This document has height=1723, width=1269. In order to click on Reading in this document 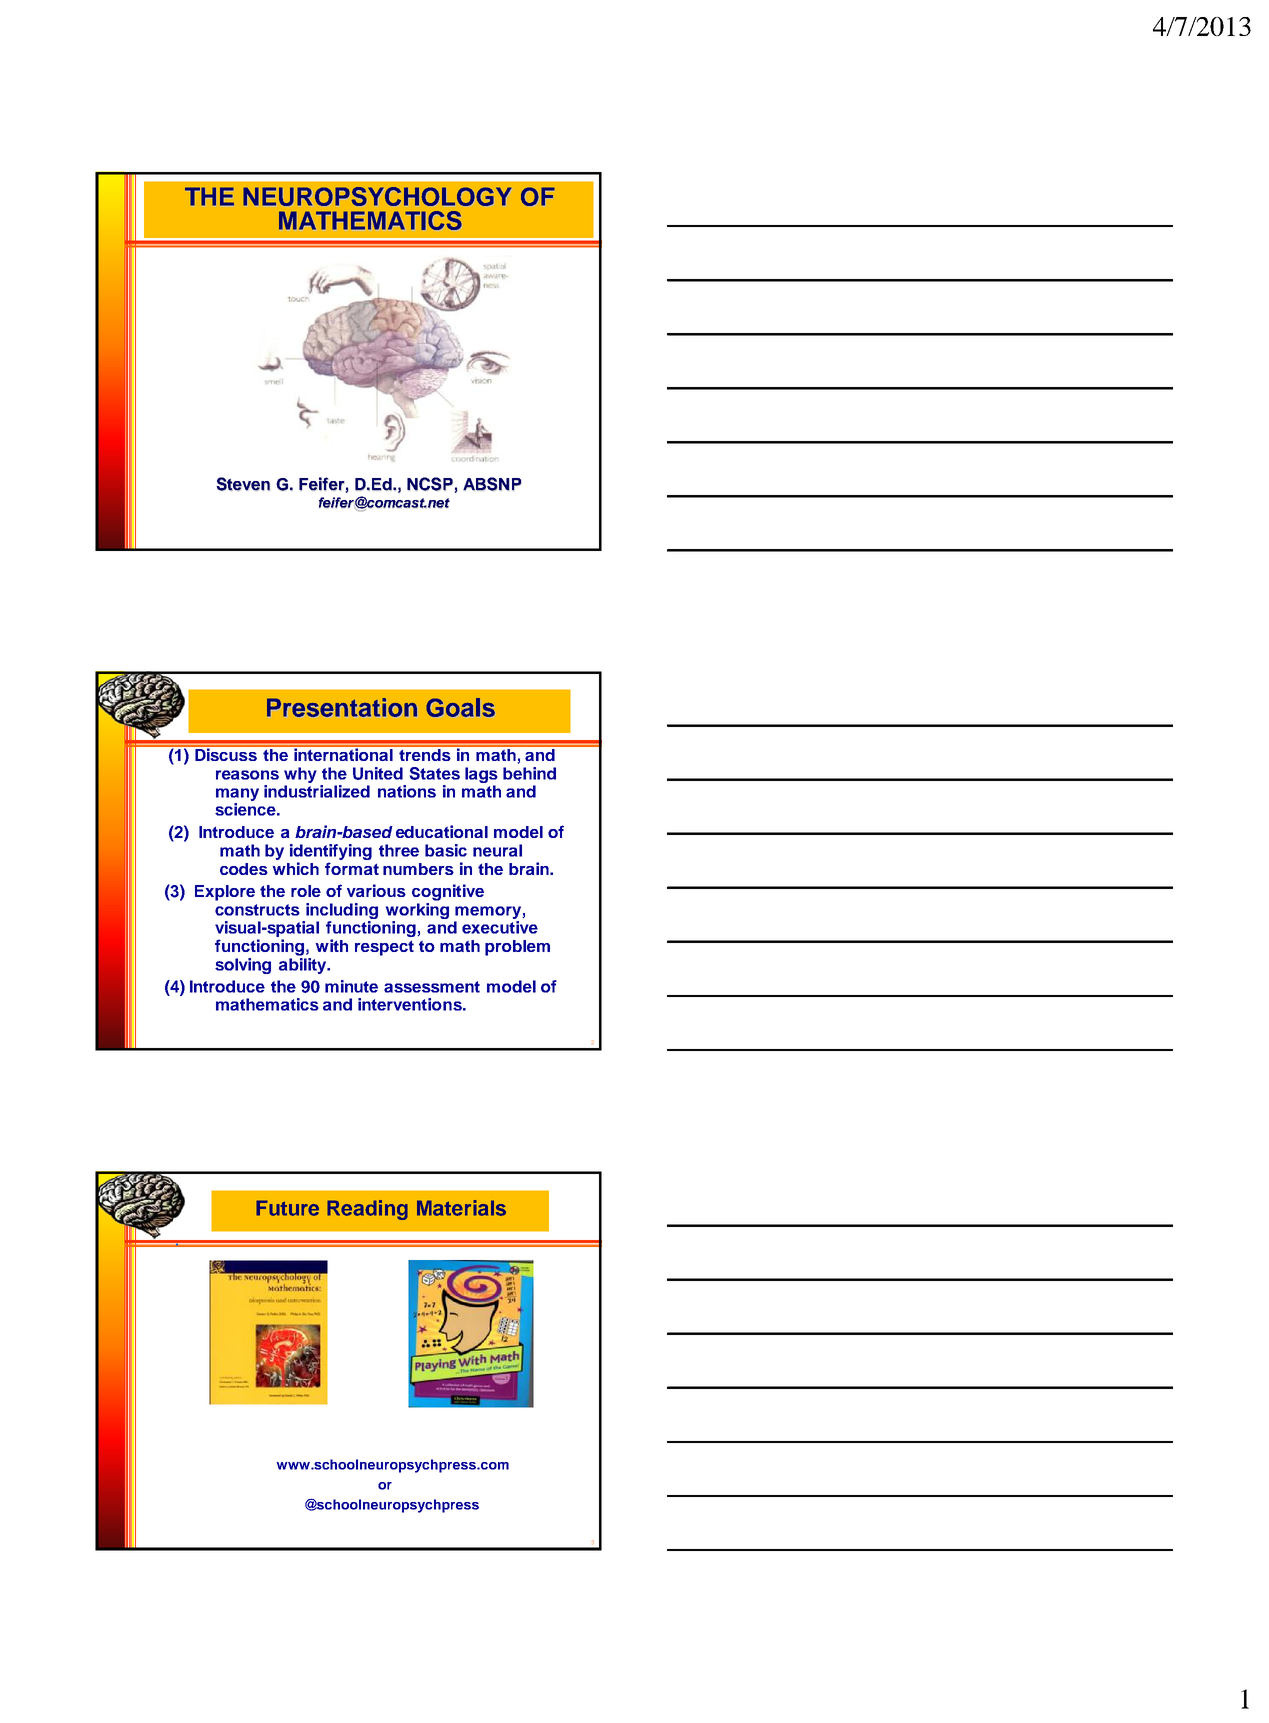, I will do `click(367, 1210)`.
